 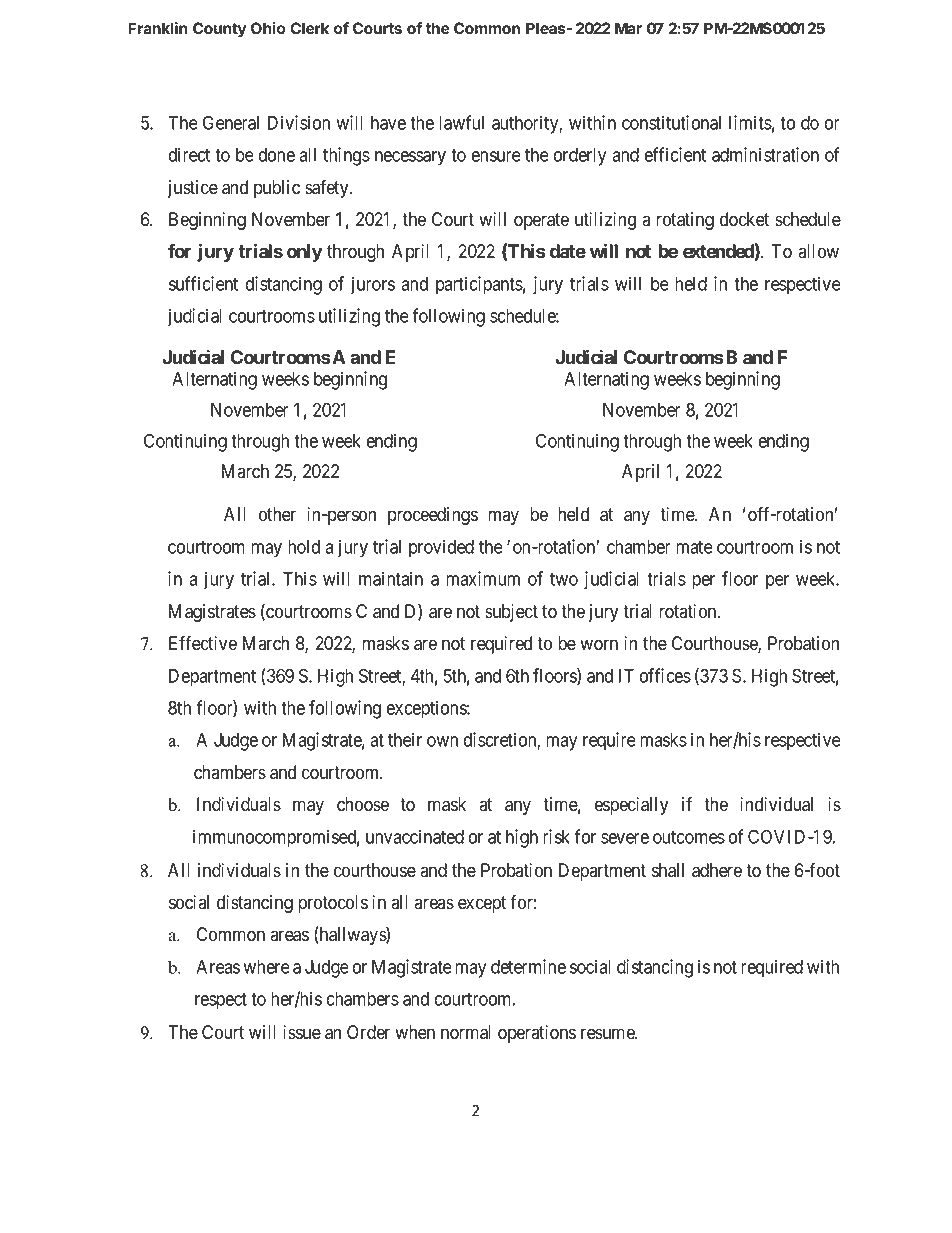 I want to click on constitutional, so click(x=671, y=122).
